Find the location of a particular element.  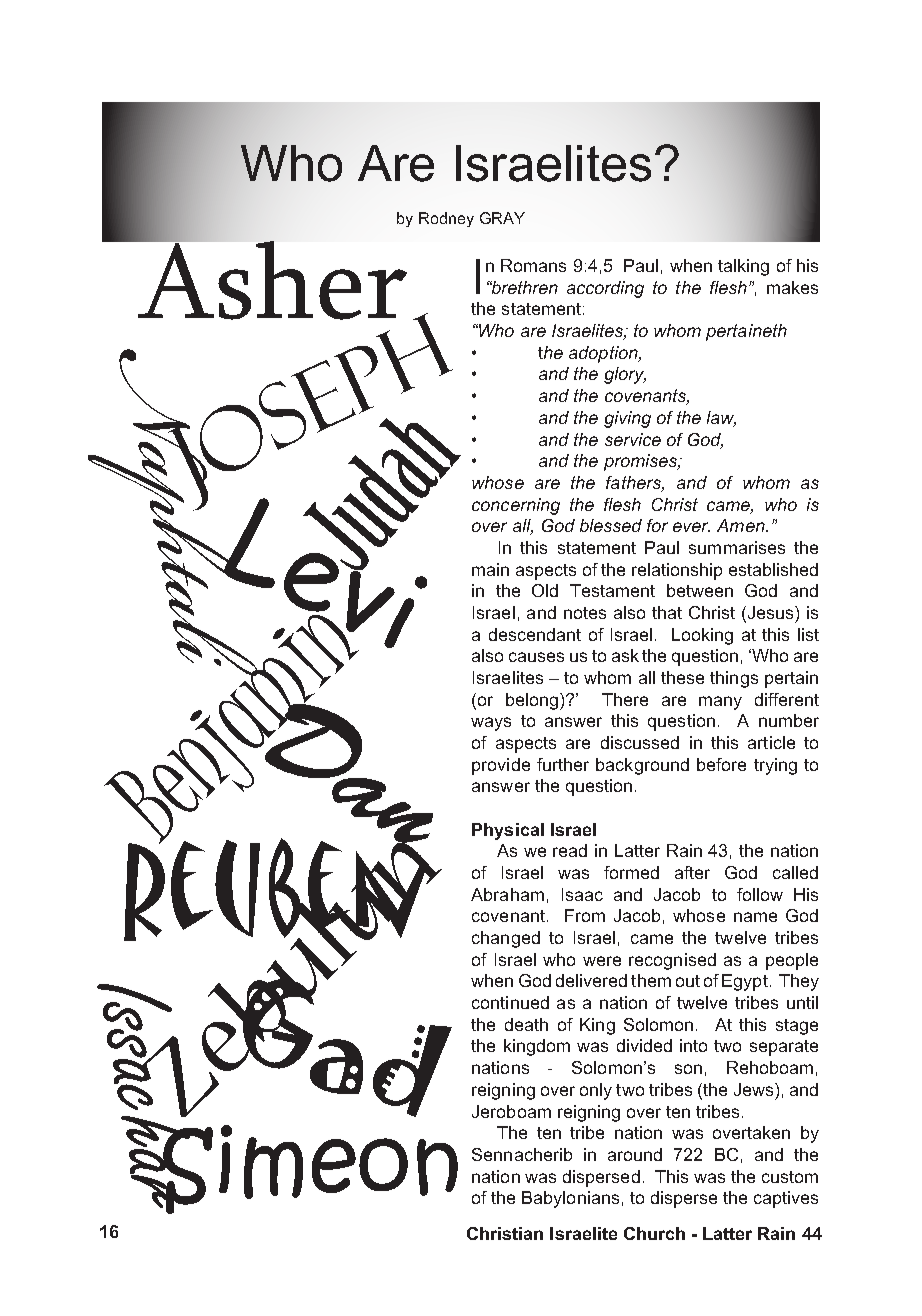

Asher is located at coordinates (271, 279).
